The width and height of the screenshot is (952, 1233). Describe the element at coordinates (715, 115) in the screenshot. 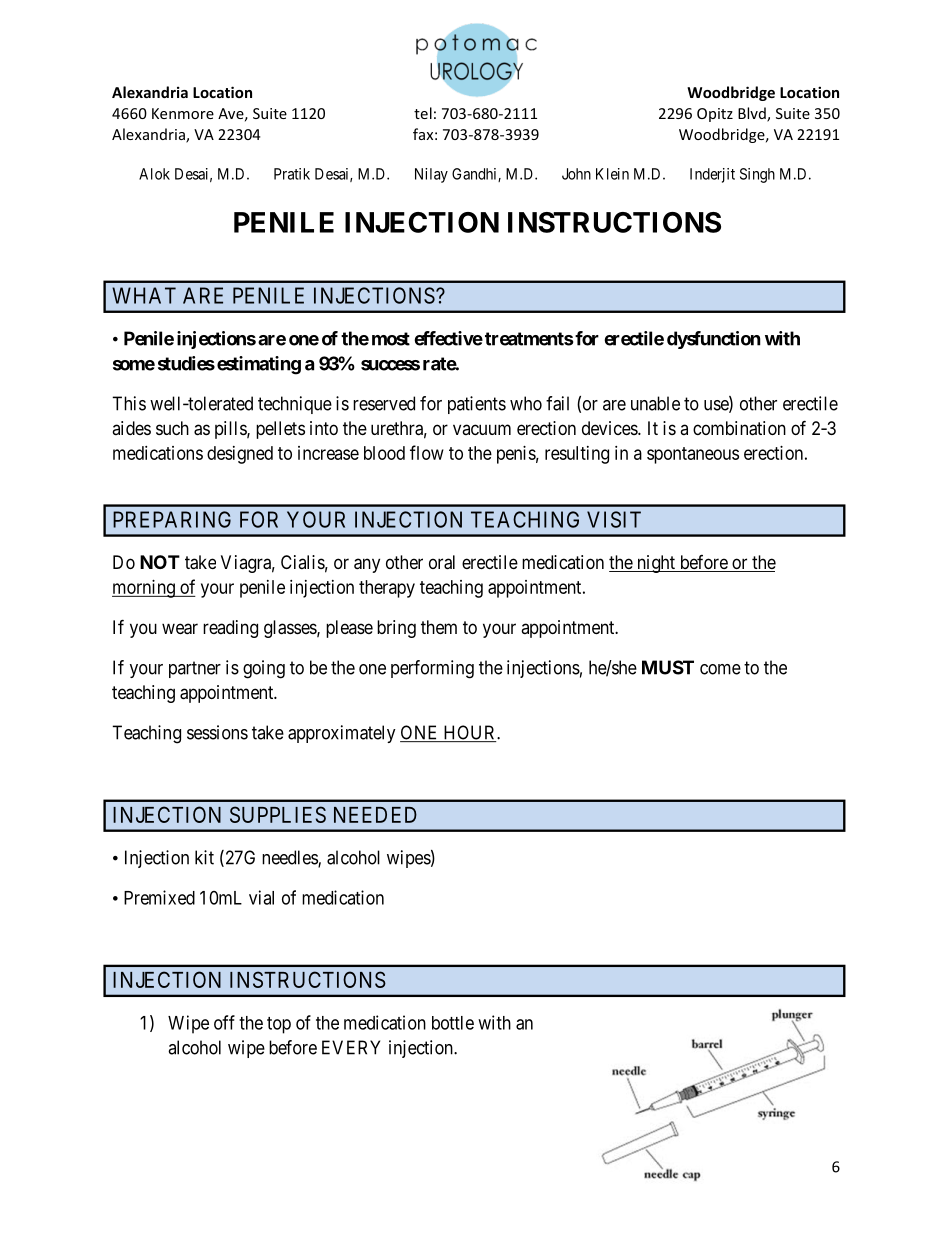

I see `Opitz` at that location.
